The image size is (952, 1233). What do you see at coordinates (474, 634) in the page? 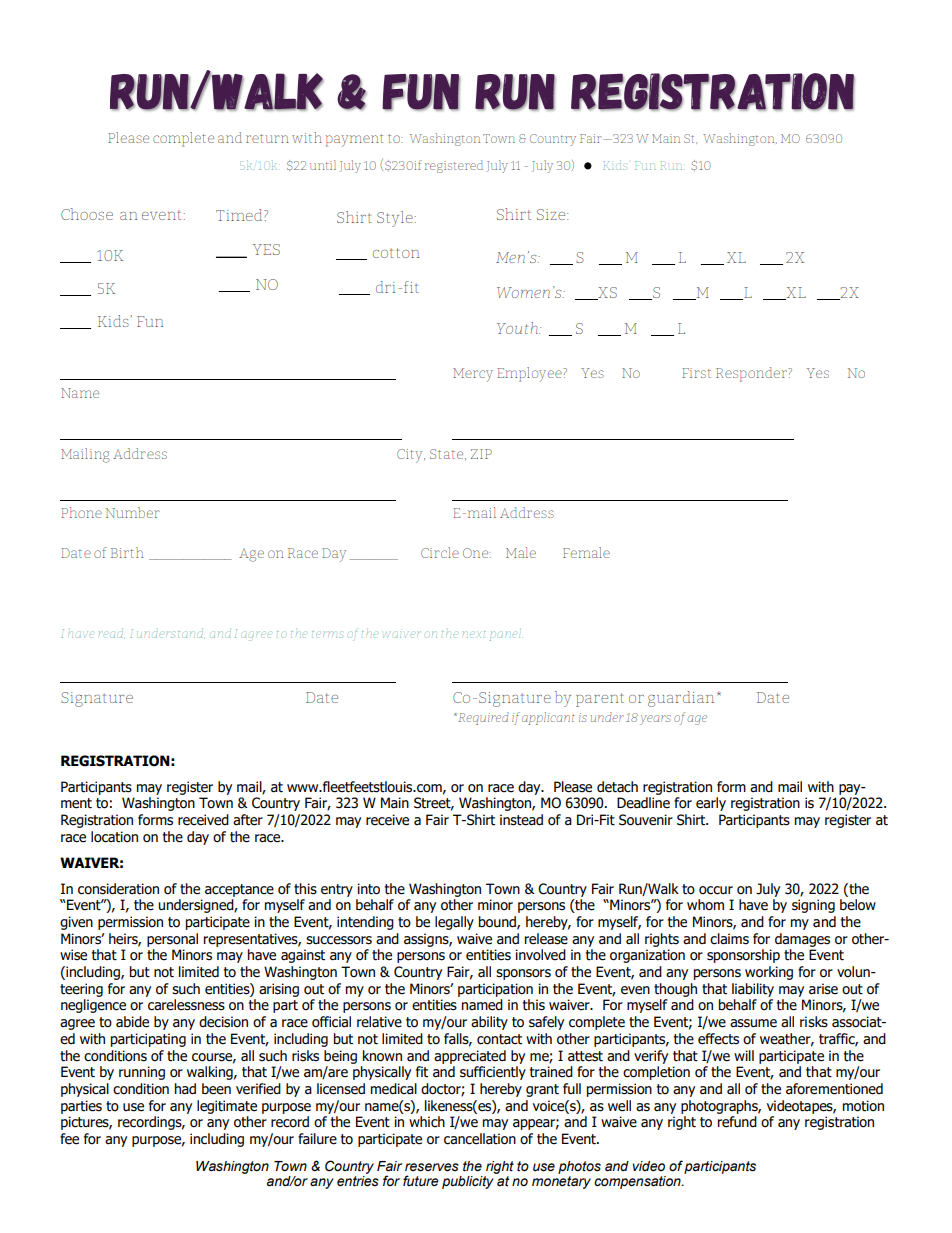
I see `next` at bounding box center [474, 634].
